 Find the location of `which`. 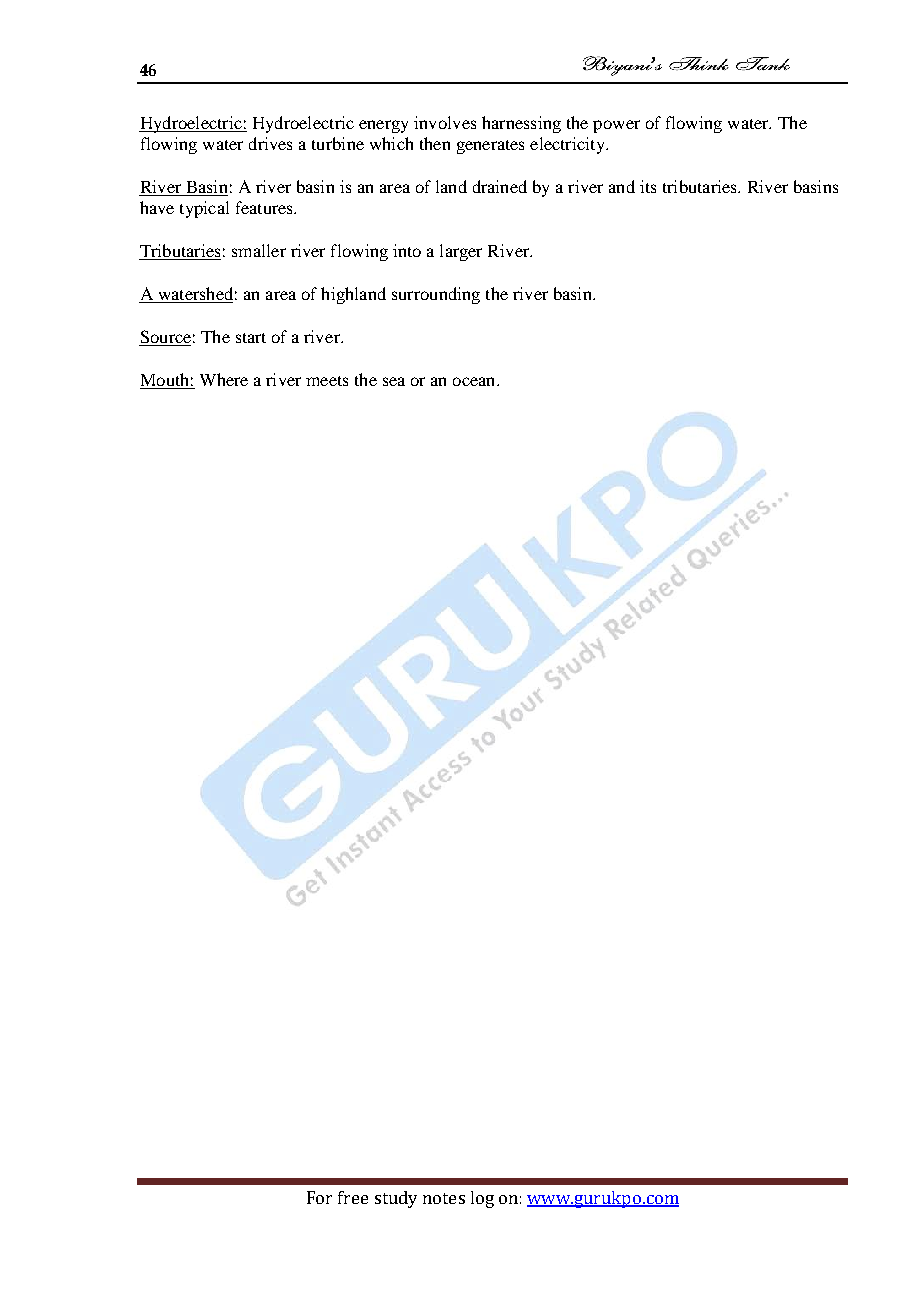

which is located at coordinates (391, 143).
